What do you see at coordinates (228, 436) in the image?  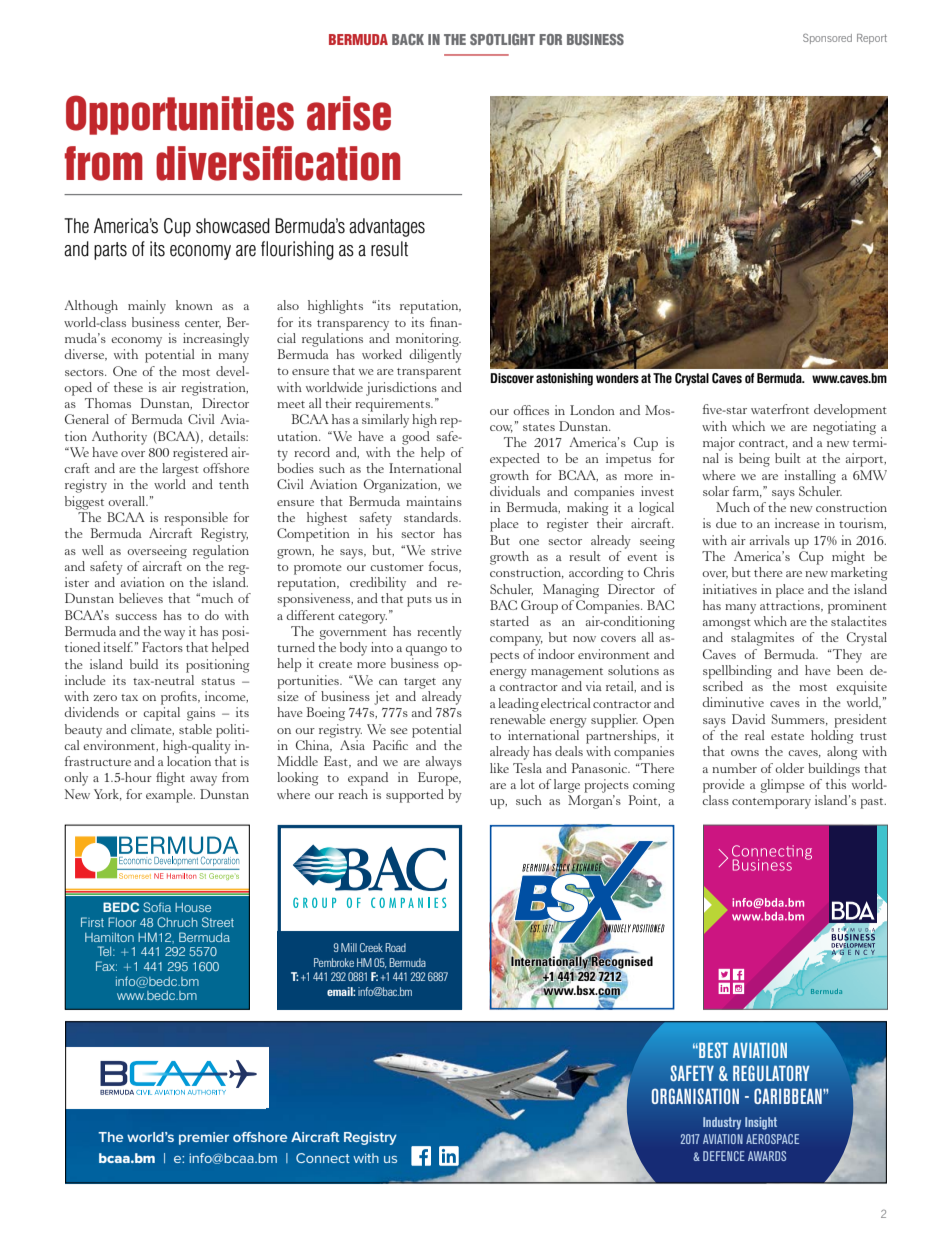 I see `details` at bounding box center [228, 436].
